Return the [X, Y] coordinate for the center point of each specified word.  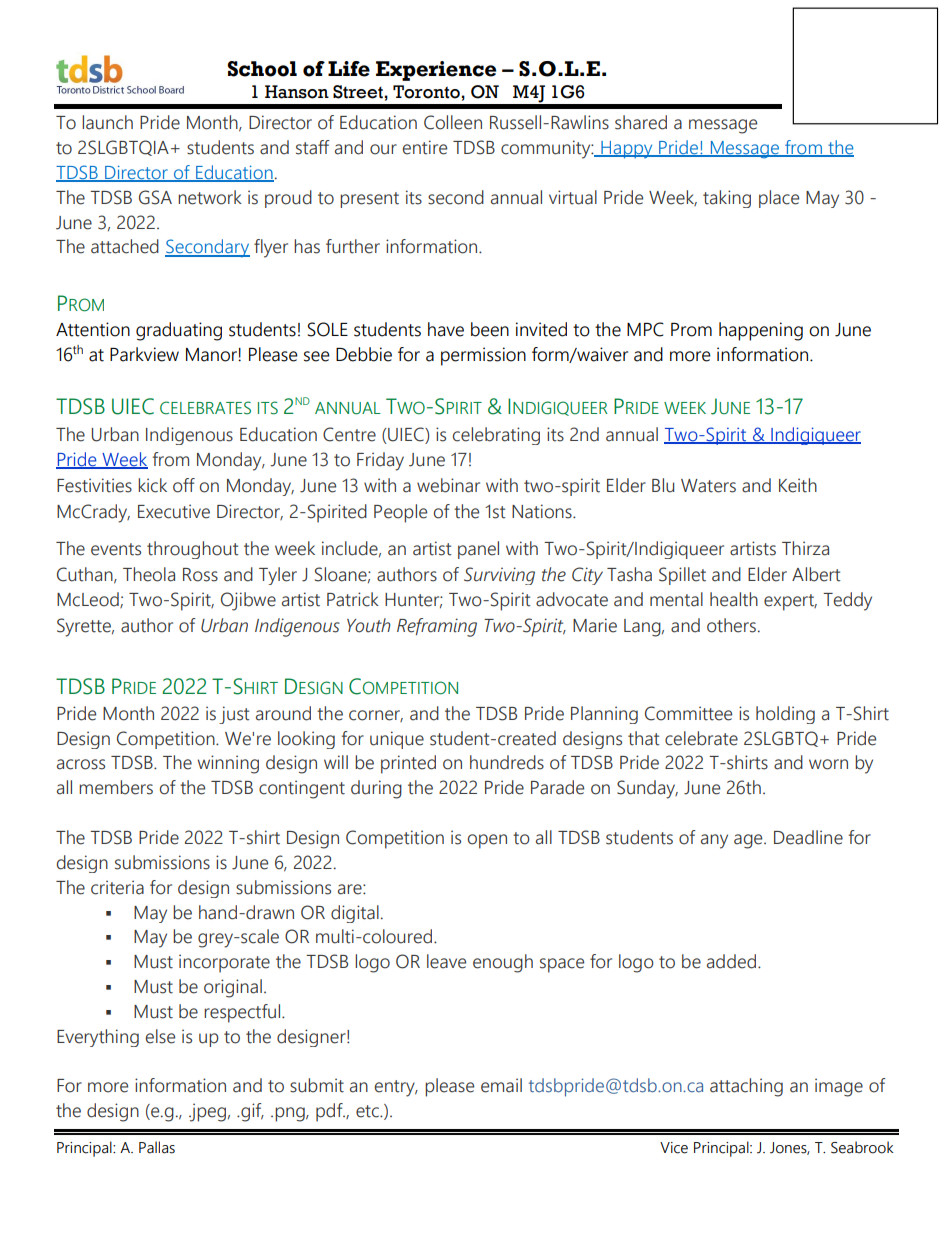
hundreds [507, 762]
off [184, 485]
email [501, 1085]
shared [641, 122]
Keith [798, 485]
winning [228, 764]
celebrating [496, 436]
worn [828, 764]
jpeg [207, 1112]
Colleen [453, 122]
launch [107, 122]
